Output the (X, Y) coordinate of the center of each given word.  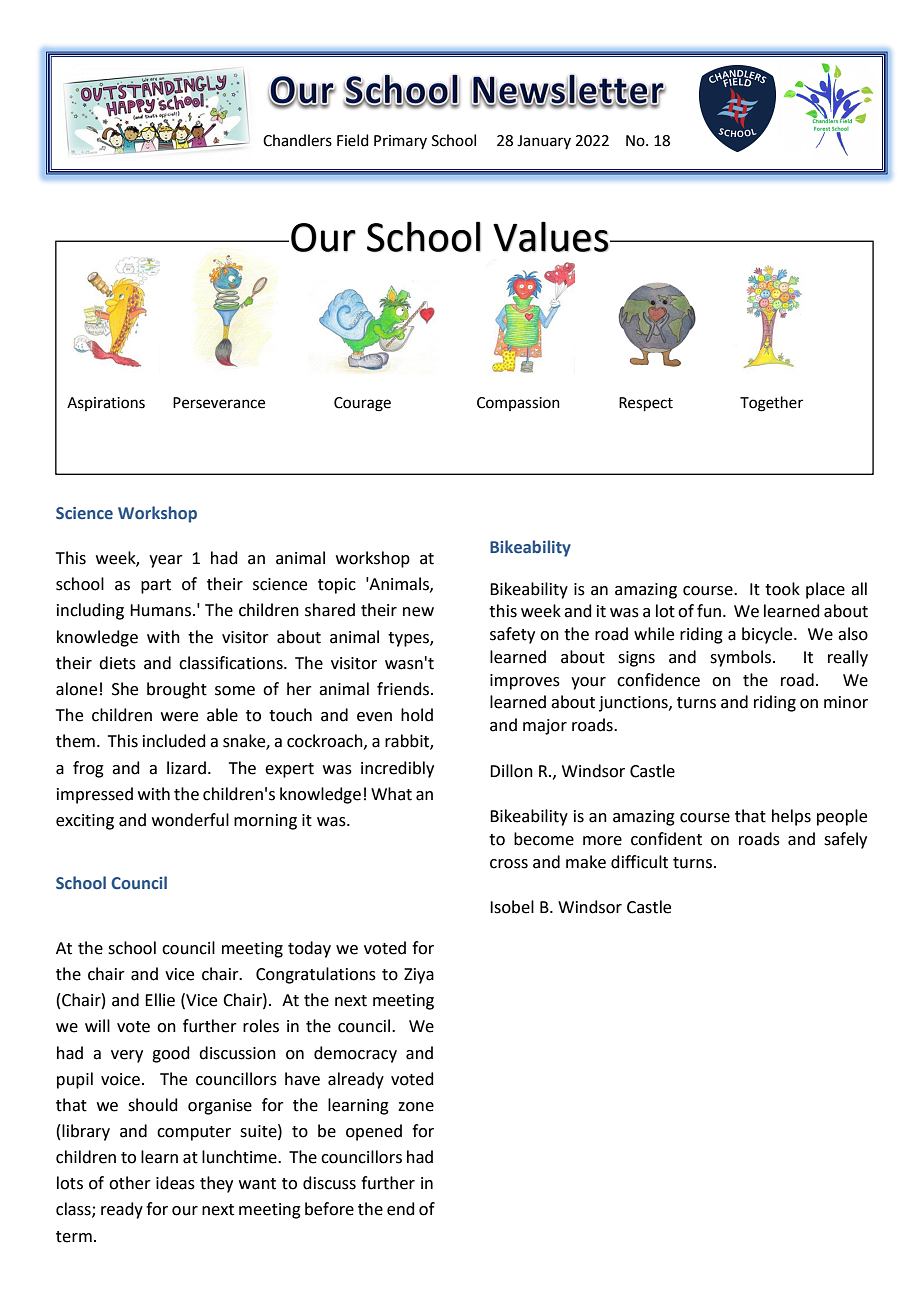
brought (177, 690)
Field (353, 140)
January (544, 142)
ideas (175, 1183)
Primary (400, 142)
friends (404, 689)
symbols (742, 658)
